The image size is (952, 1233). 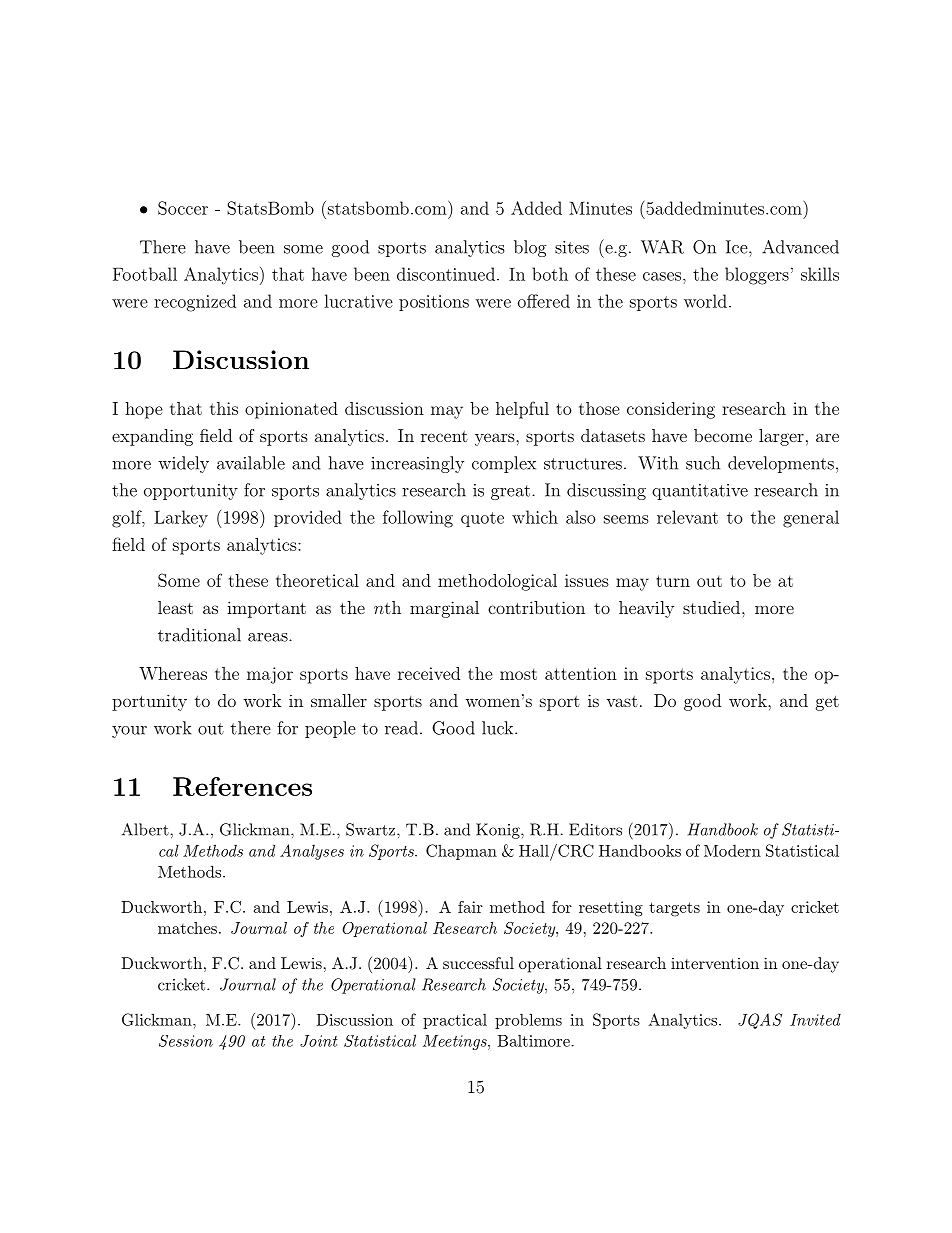 What do you see at coordinates (687, 517) in the screenshot?
I see `relevant` at bounding box center [687, 517].
